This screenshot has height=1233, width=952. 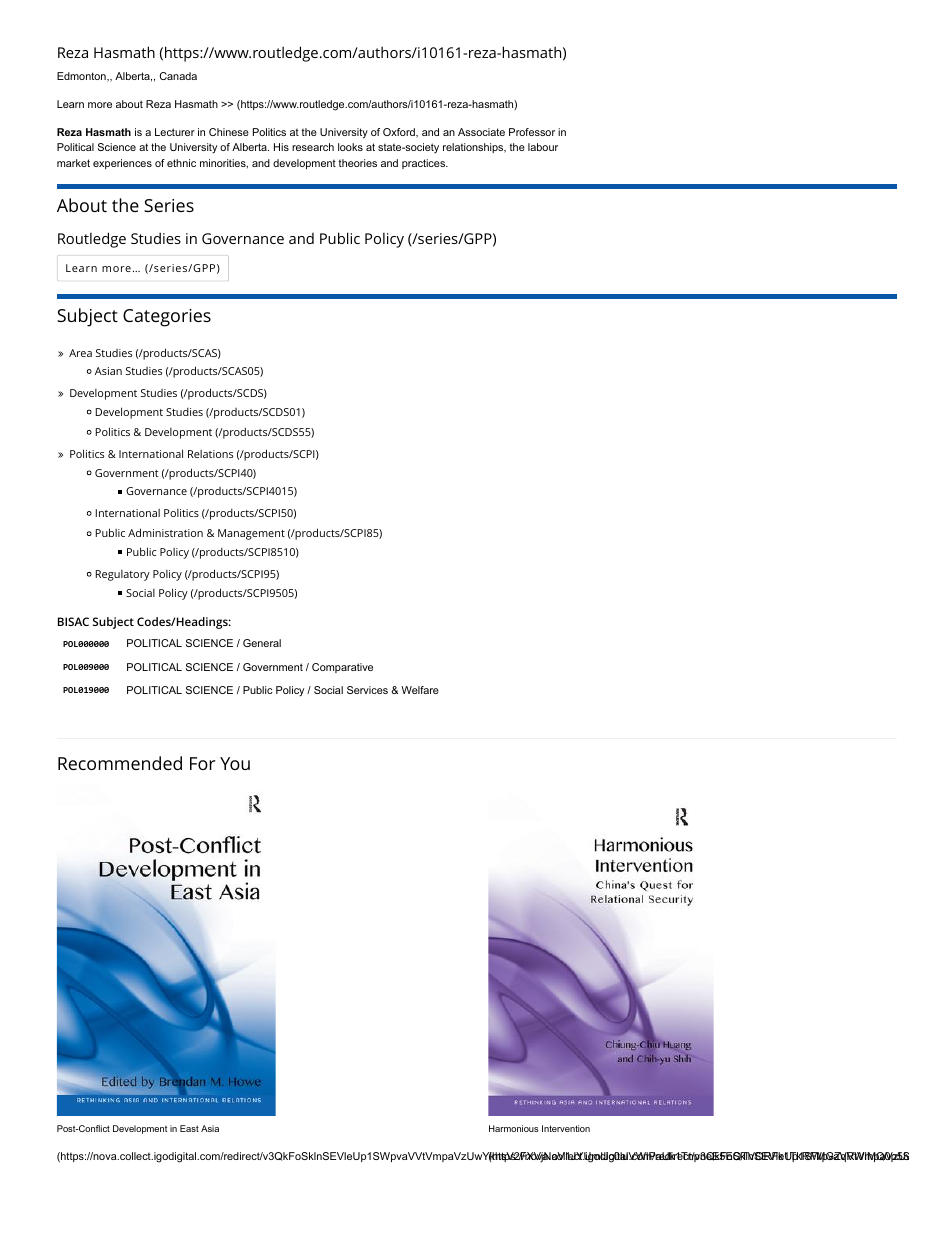 What do you see at coordinates (342, 668) in the screenshot?
I see `Comparative` at bounding box center [342, 668].
